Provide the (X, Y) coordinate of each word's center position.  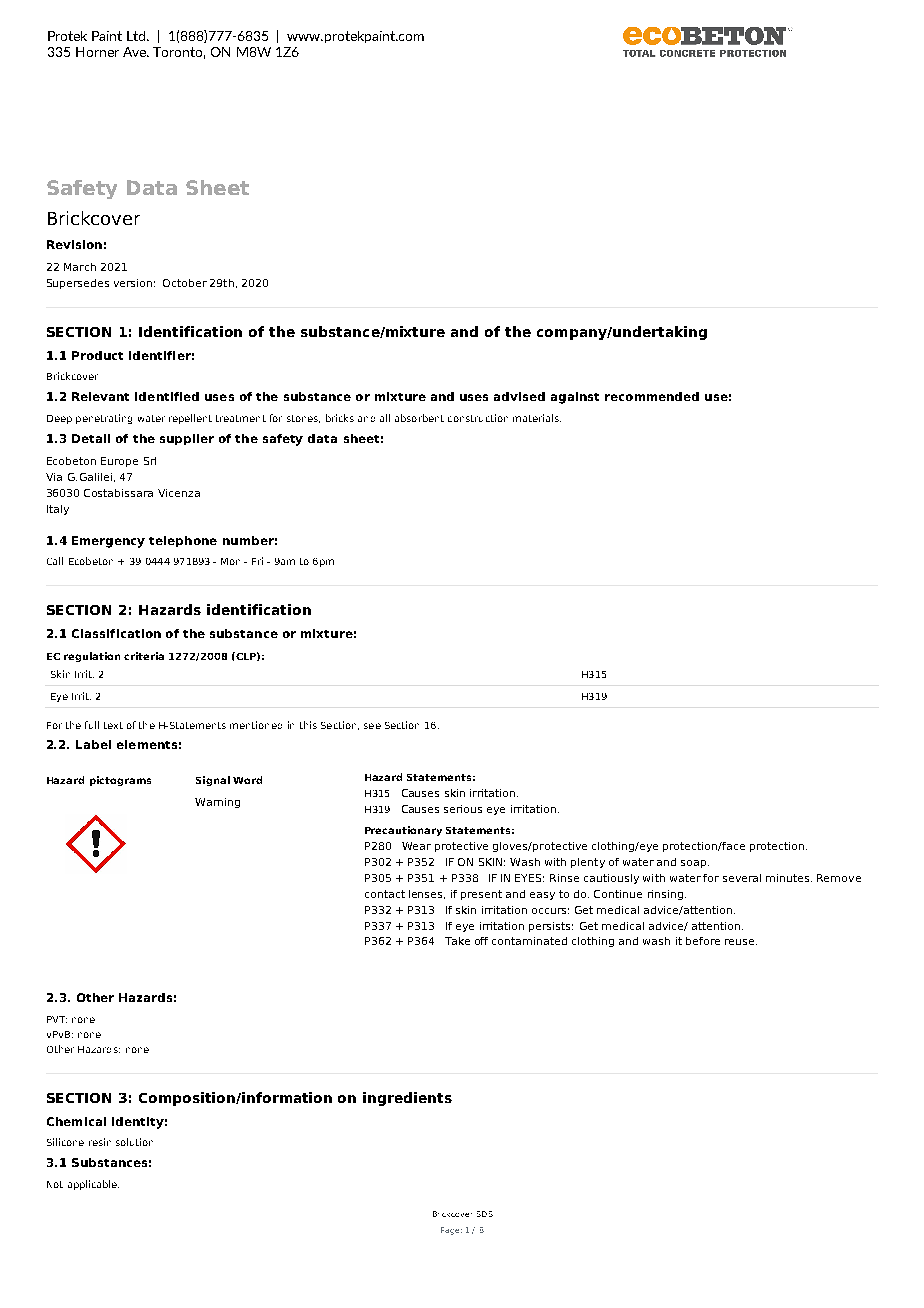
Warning (217, 803)
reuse (741, 942)
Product (97, 355)
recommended (652, 396)
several (742, 878)
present (481, 895)
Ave (136, 52)
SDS (485, 1214)
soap (695, 864)
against (575, 398)
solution (134, 1142)
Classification (116, 633)
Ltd (137, 36)
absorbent (419, 418)
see (372, 726)
